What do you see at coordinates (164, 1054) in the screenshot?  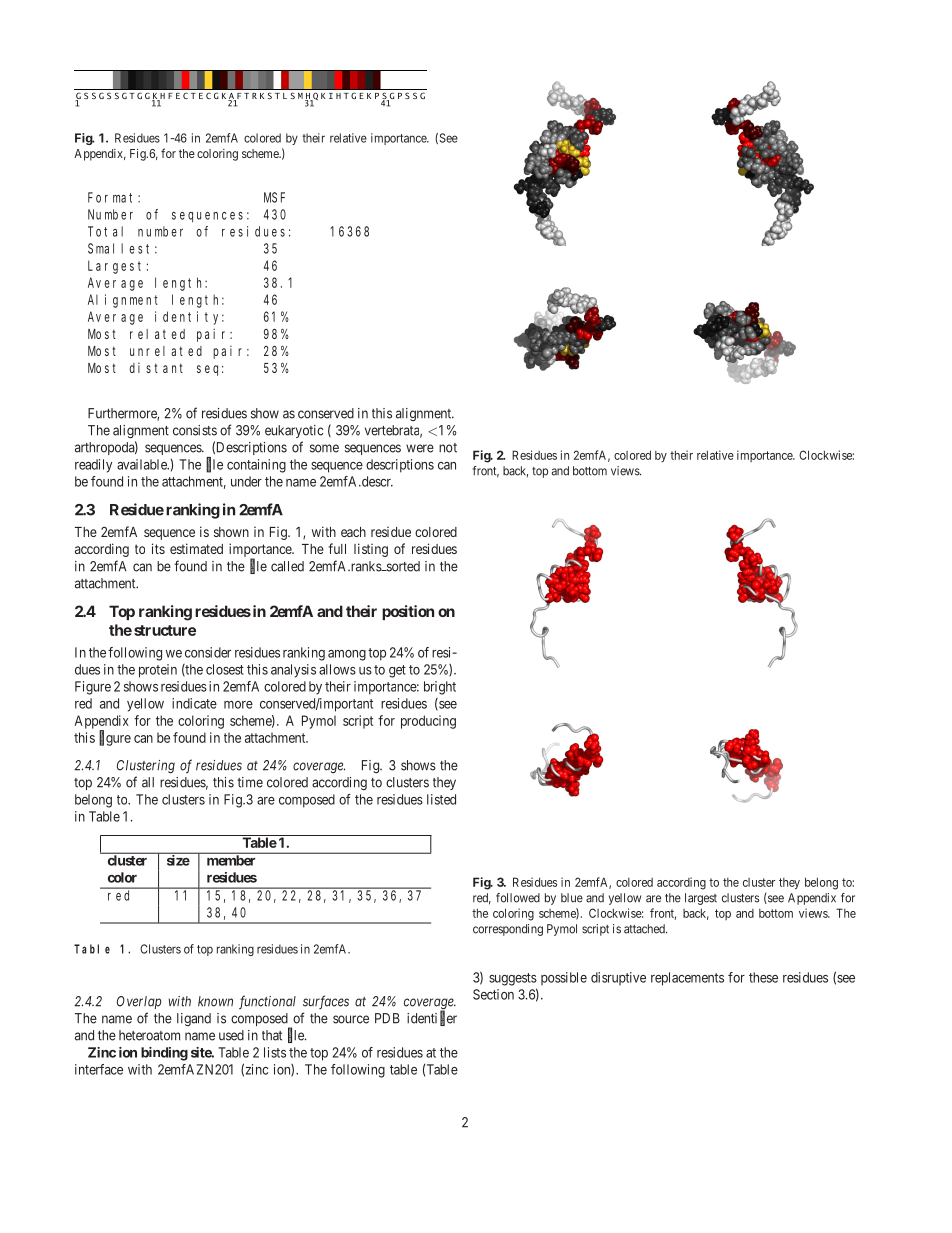 I see `binding` at bounding box center [164, 1054].
